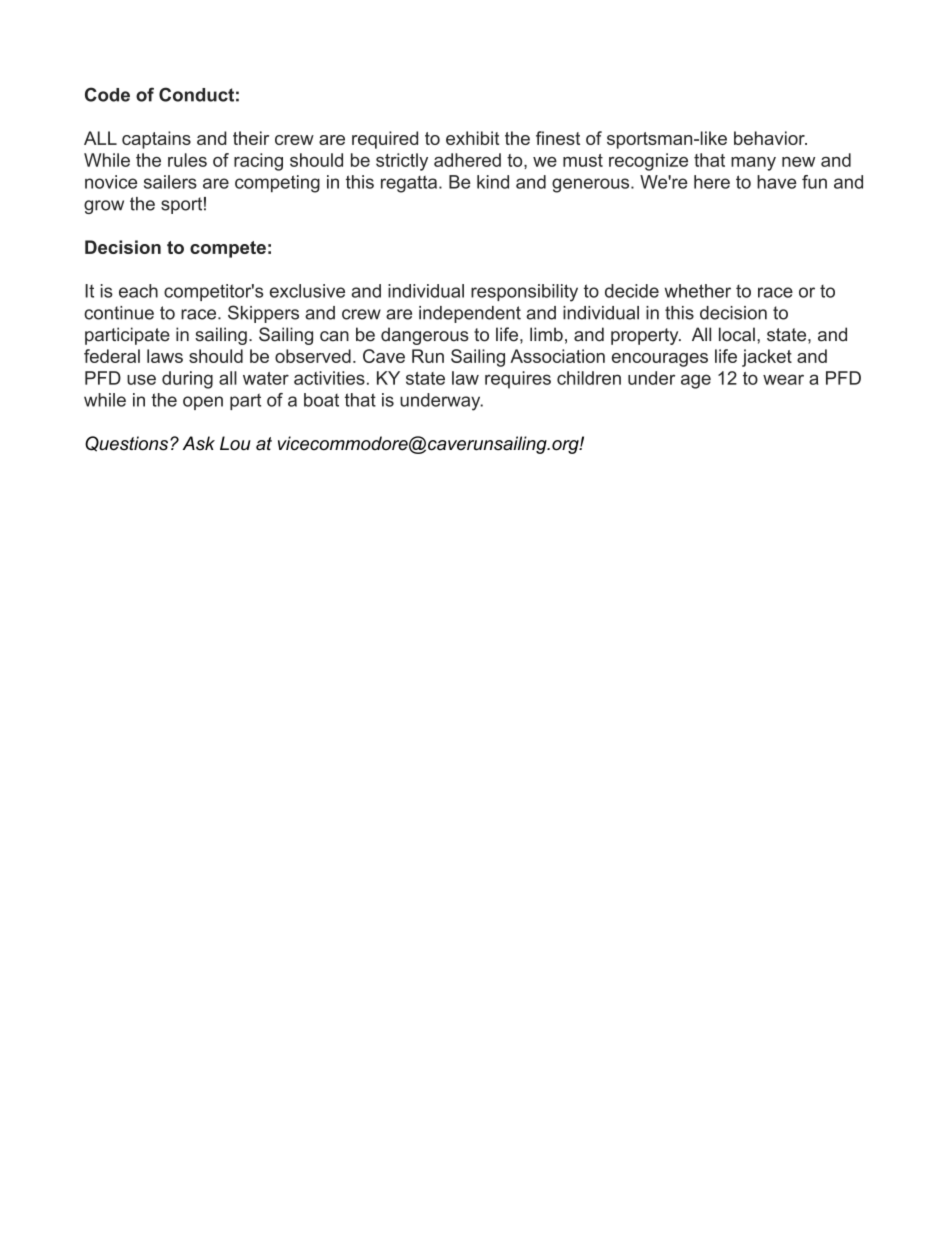 This image has height=1233, width=952. I want to click on Code, so click(107, 94).
